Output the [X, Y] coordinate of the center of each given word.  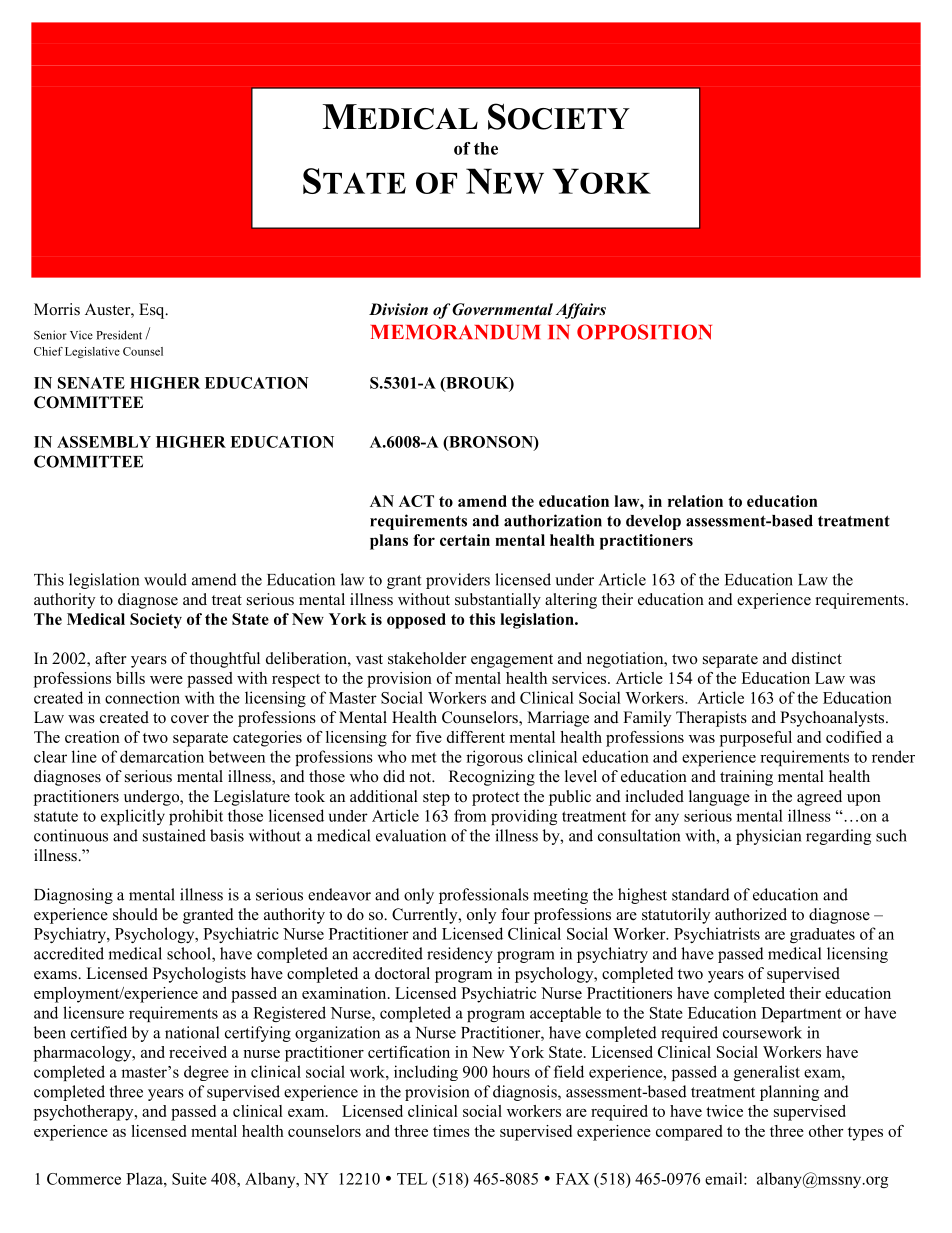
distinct [817, 658]
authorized [751, 914]
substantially [498, 601]
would [165, 579]
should [135, 914]
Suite [189, 1178]
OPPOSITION [644, 332]
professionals [484, 896]
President [119, 335]
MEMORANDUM [455, 332]
